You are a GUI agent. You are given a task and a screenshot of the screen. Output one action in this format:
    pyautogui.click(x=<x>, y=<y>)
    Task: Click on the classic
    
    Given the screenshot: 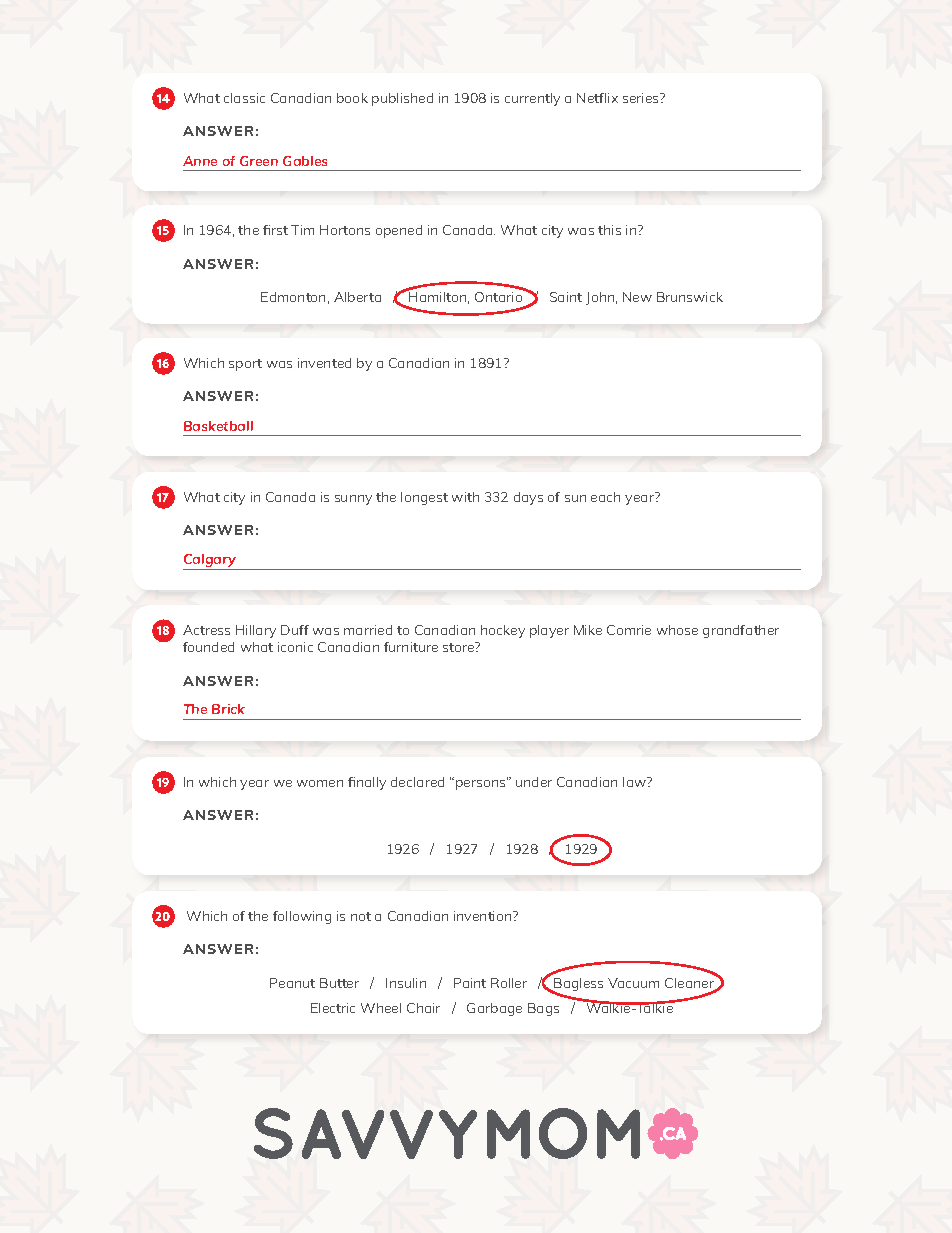 What is the action you would take?
    pyautogui.click(x=244, y=98)
